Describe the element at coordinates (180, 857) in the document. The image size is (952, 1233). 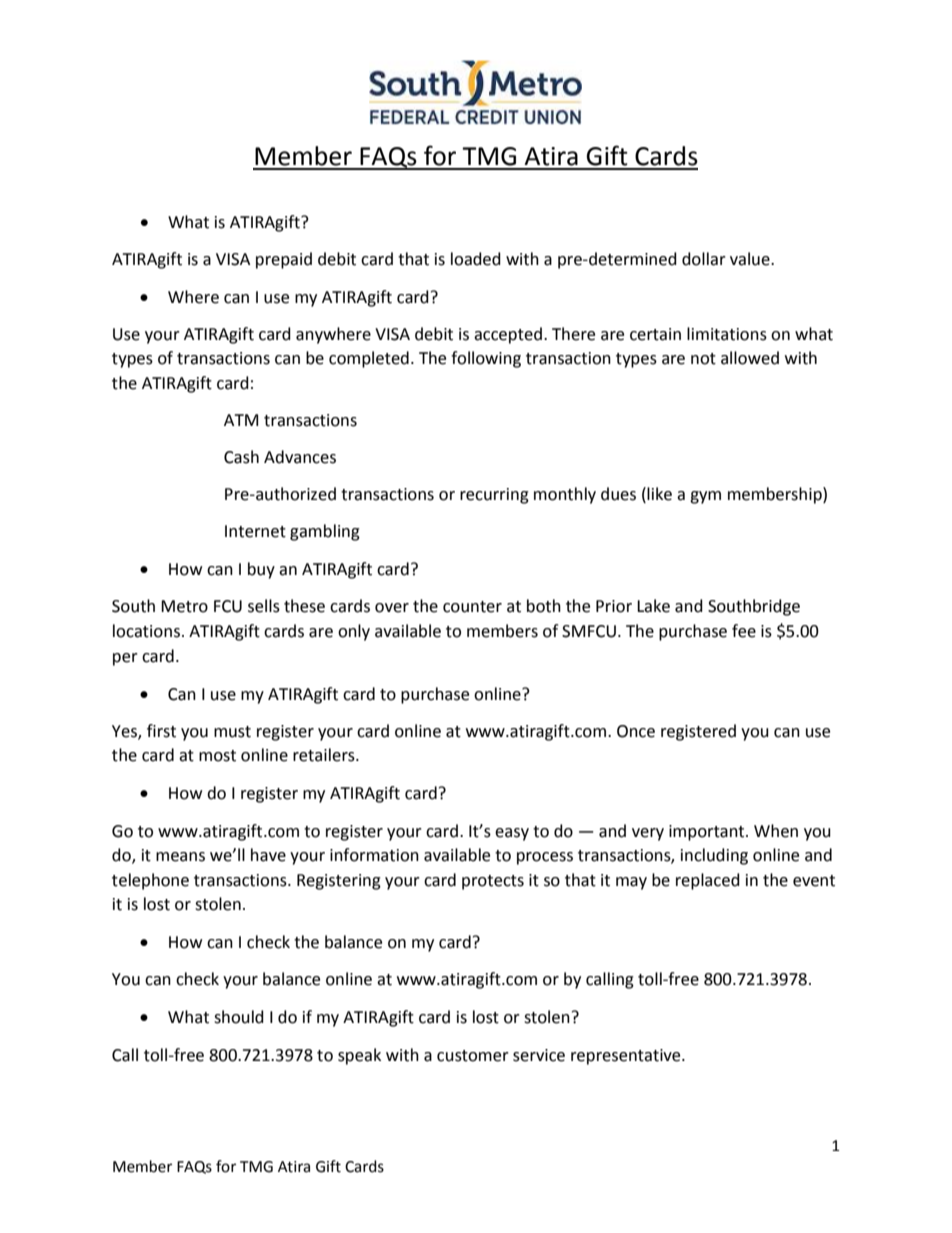
I see `means` at that location.
